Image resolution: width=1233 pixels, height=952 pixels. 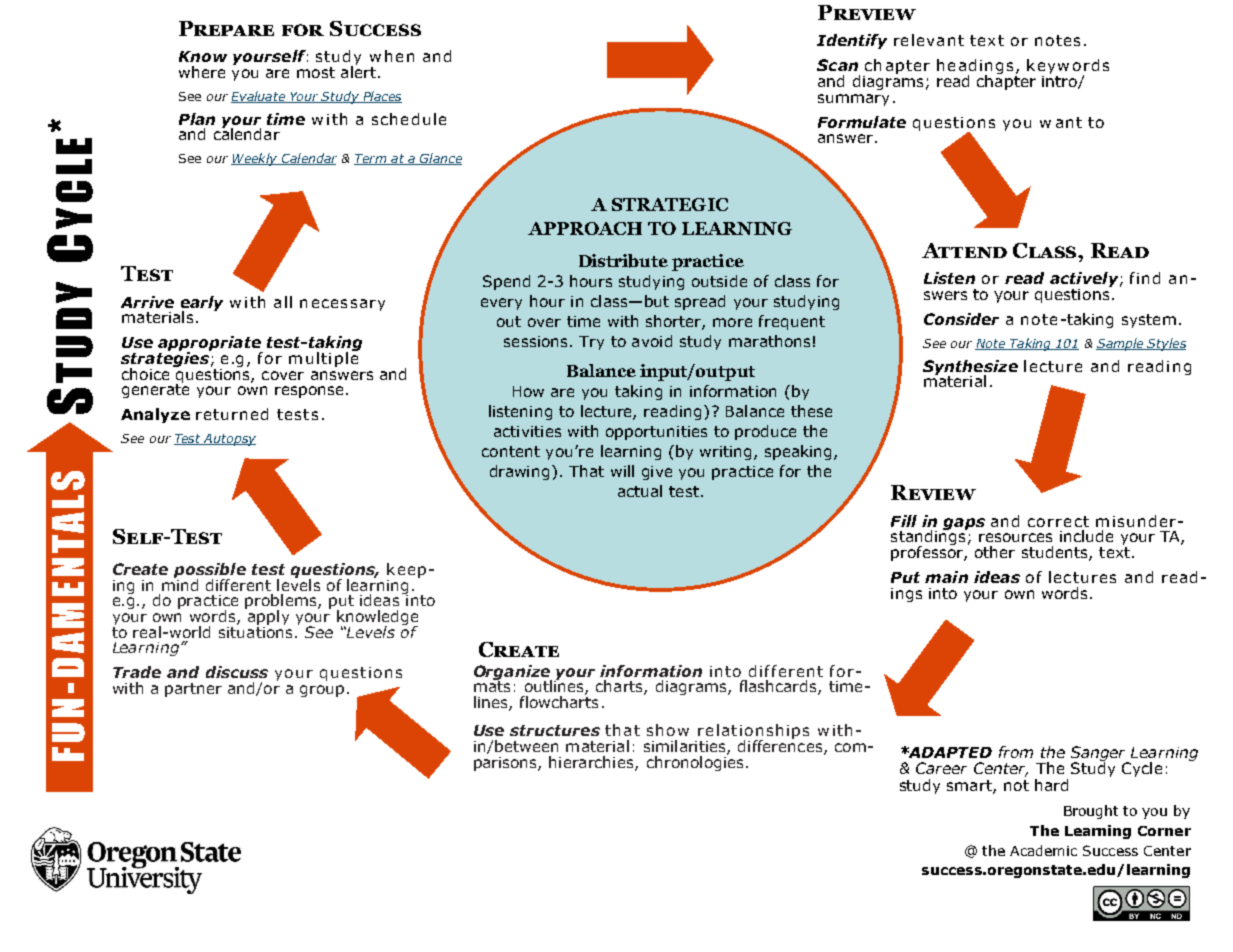 What do you see at coordinates (652, 341) in the image?
I see `avoid` at bounding box center [652, 341].
